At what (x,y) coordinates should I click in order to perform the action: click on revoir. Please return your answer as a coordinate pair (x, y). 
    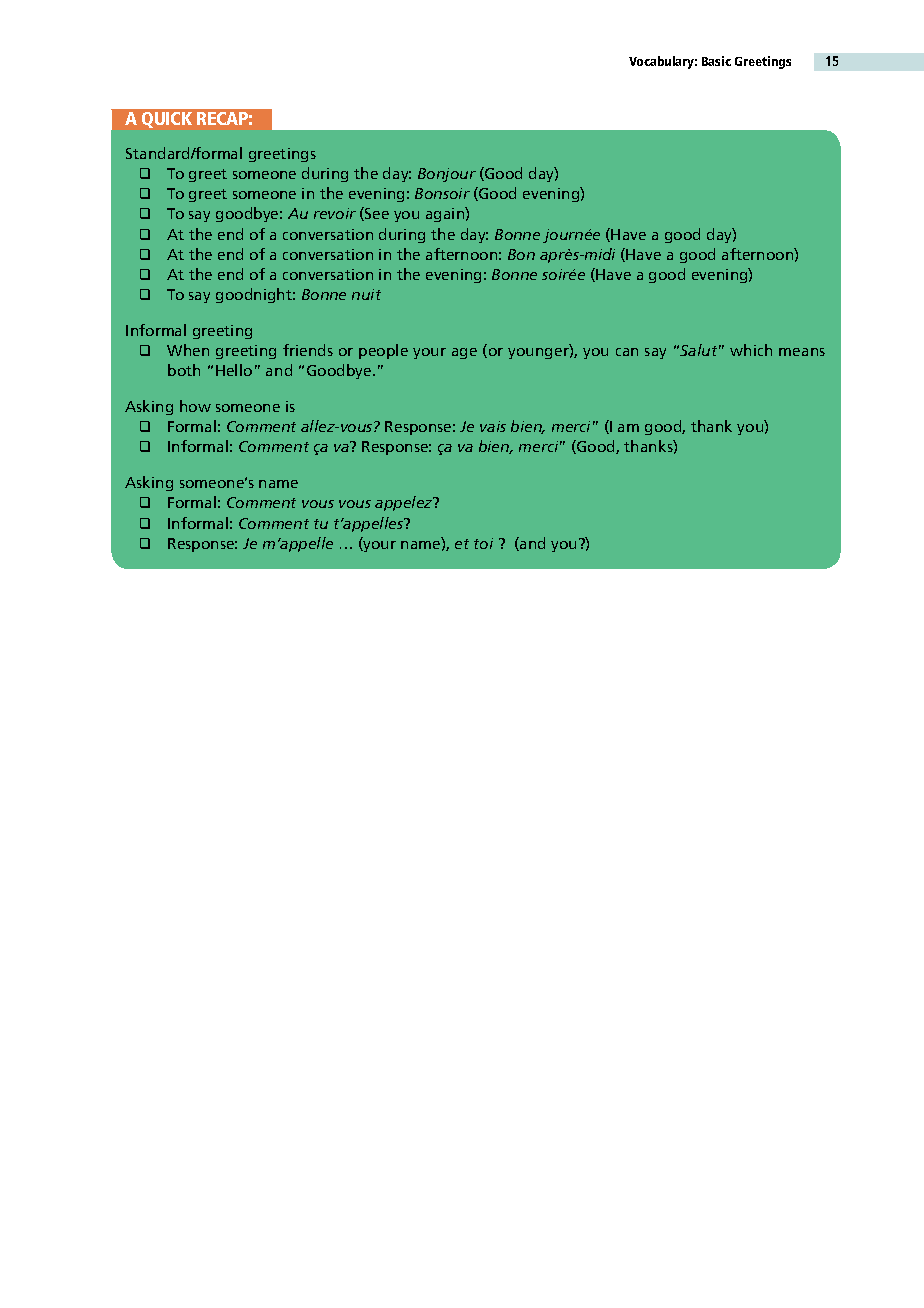
    Looking at the image, I should click on (335, 213).
